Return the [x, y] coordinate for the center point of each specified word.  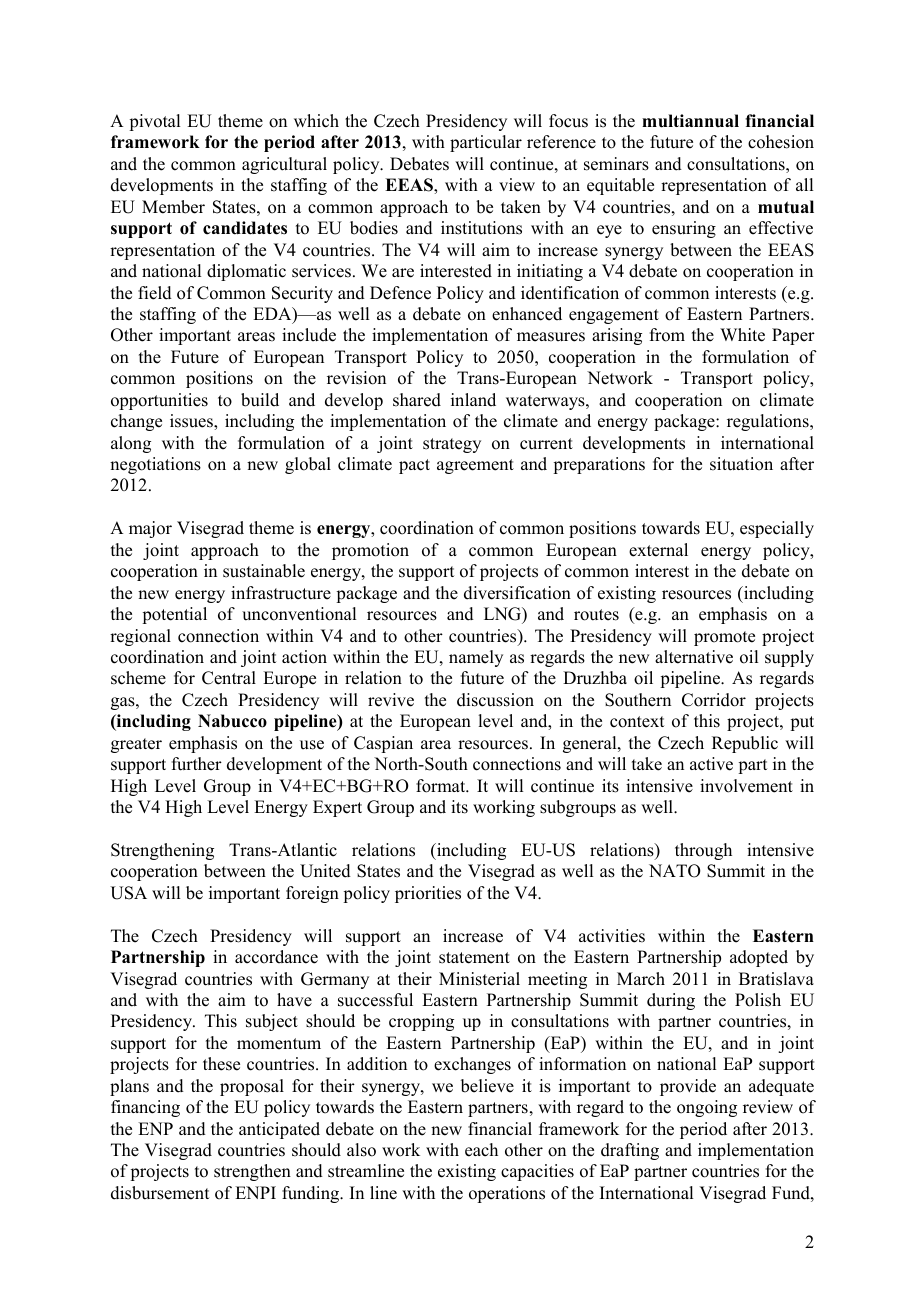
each [481, 1150]
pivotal [154, 122]
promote [724, 638]
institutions [481, 228]
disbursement [160, 1193]
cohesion [781, 142]
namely [476, 658]
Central [229, 678]
